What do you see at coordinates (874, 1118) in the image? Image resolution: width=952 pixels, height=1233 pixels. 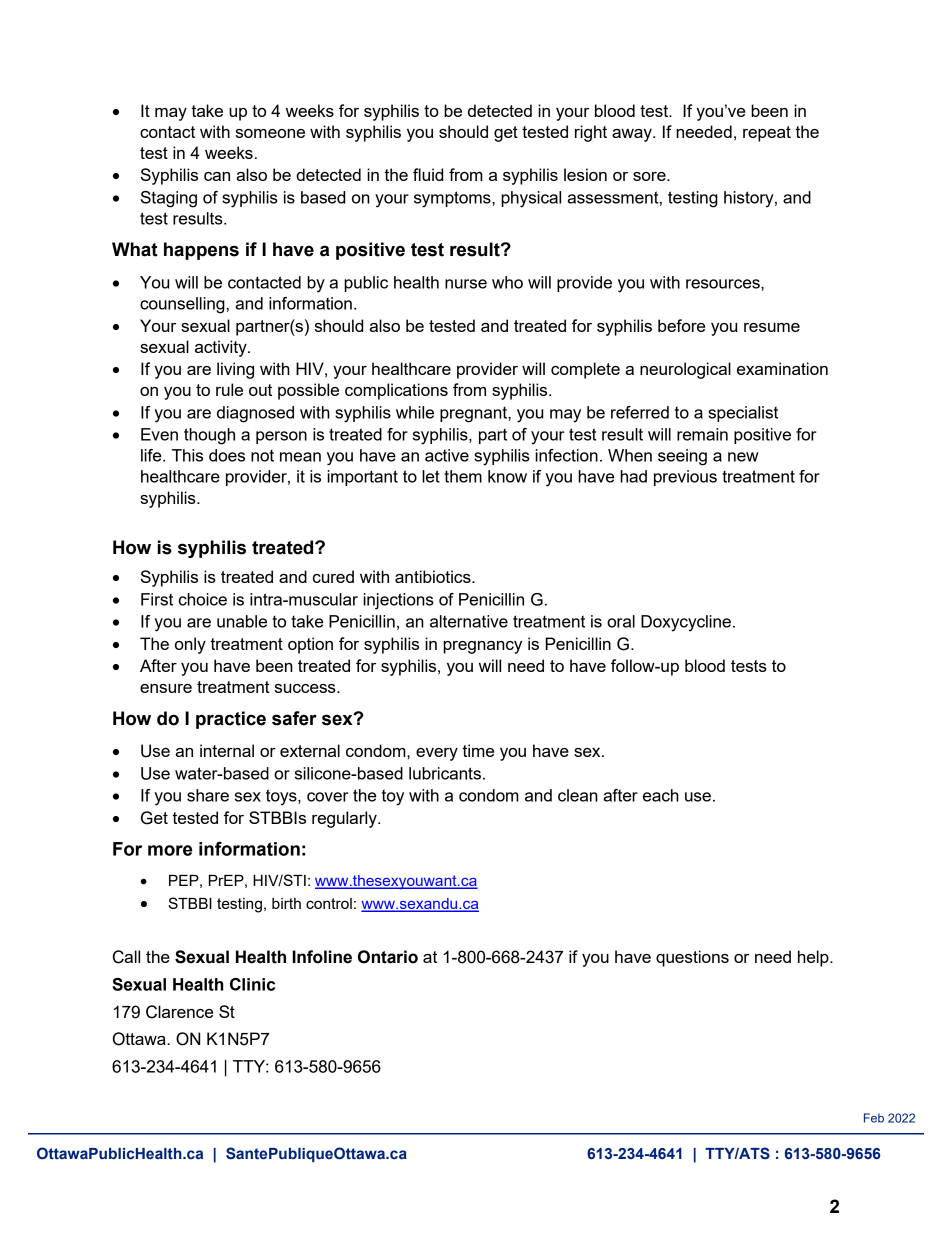 I see `Feb` at bounding box center [874, 1118].
